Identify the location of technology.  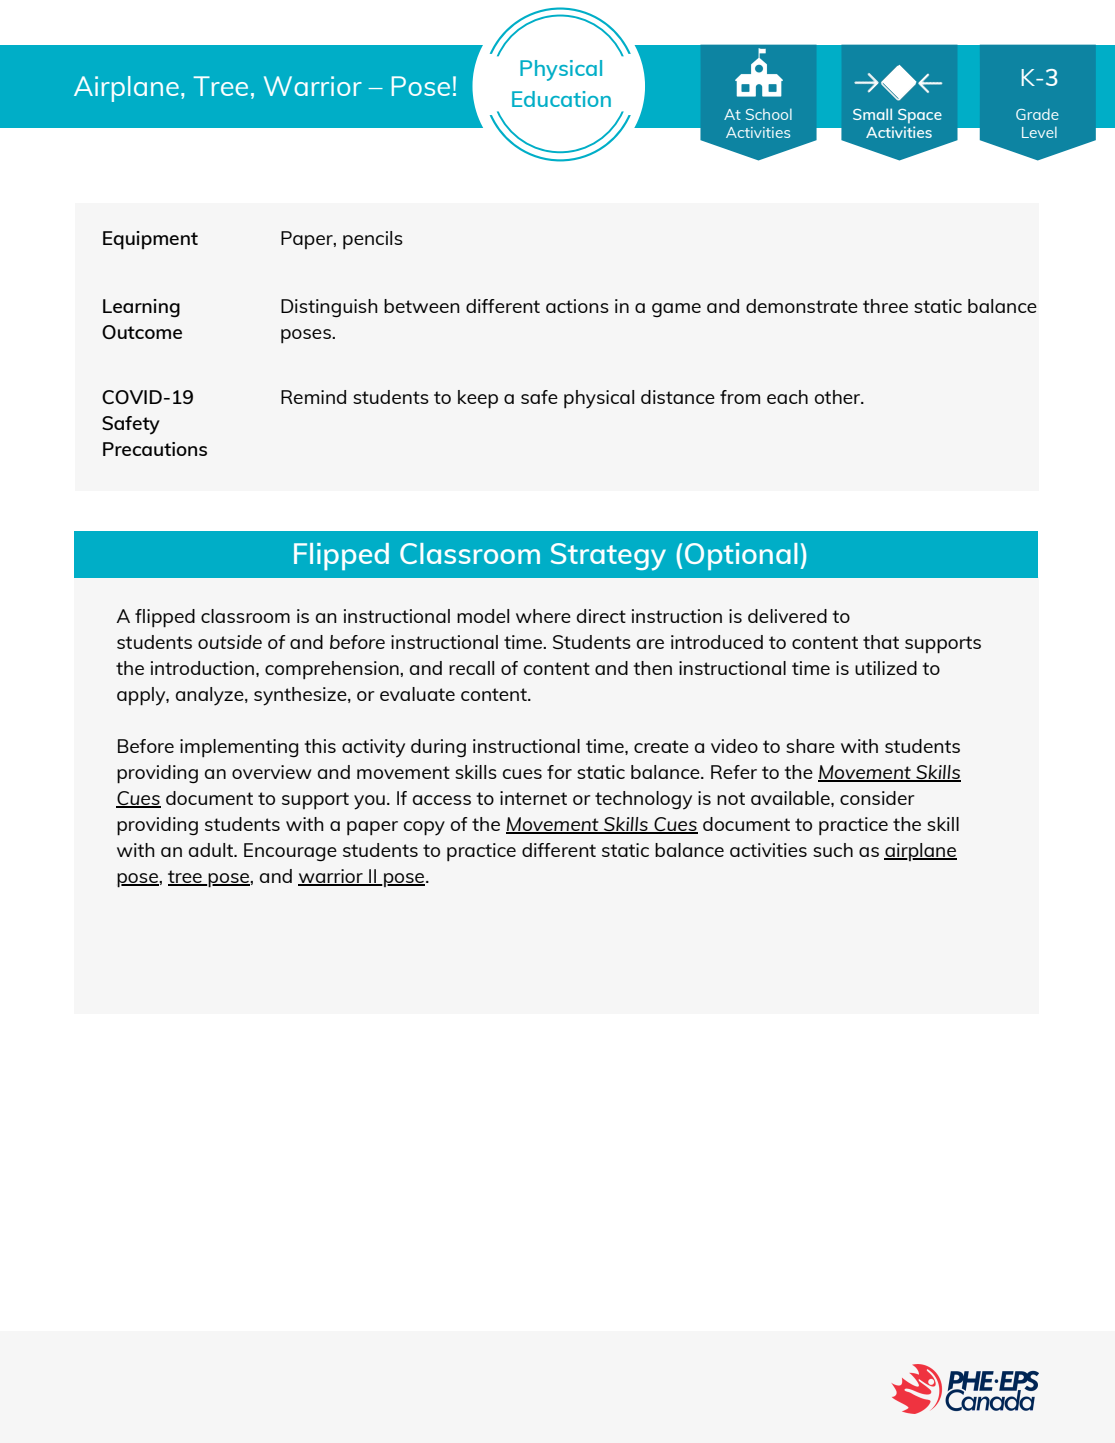
(643, 800).
